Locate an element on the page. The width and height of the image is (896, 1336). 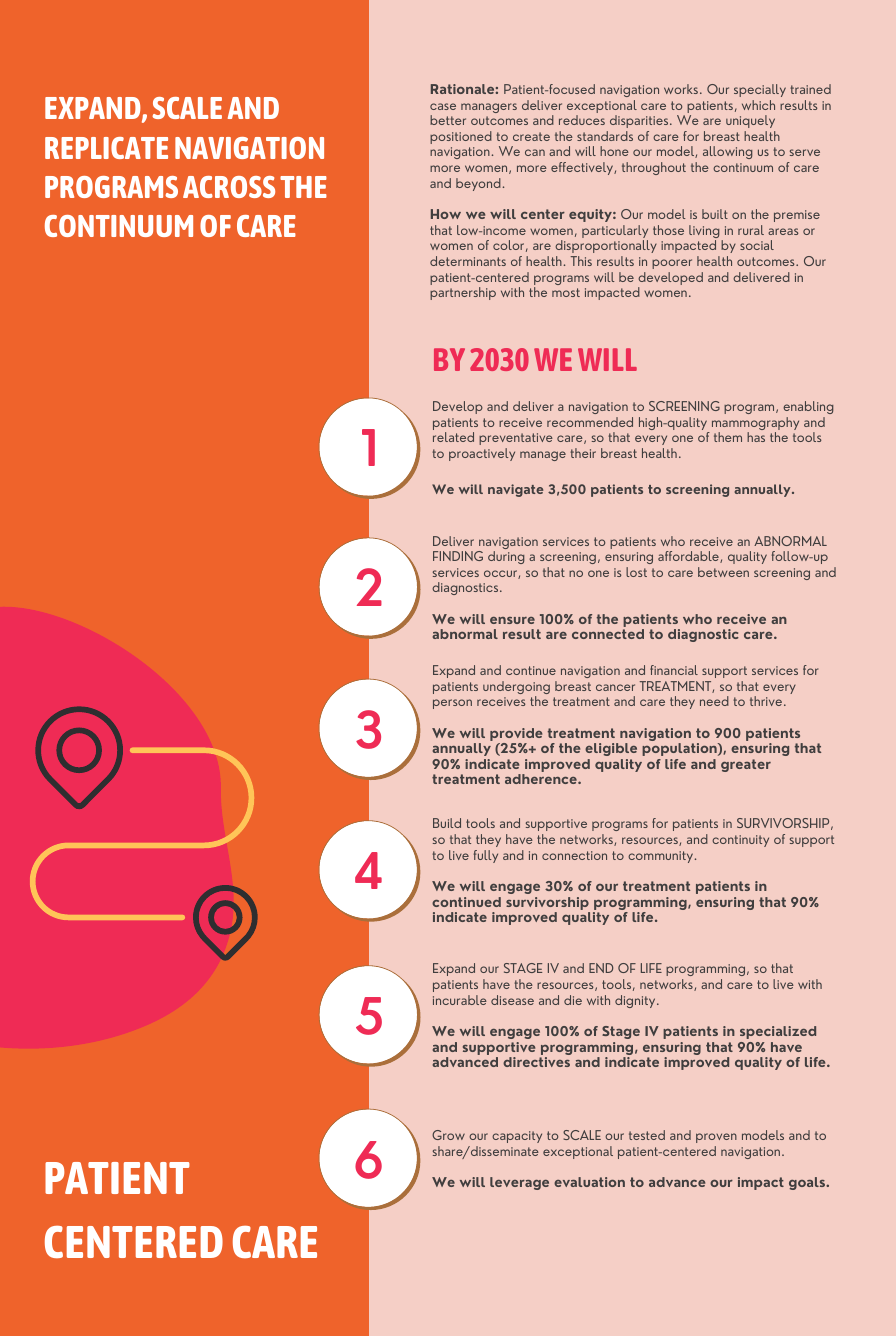
them is located at coordinates (728, 437).
